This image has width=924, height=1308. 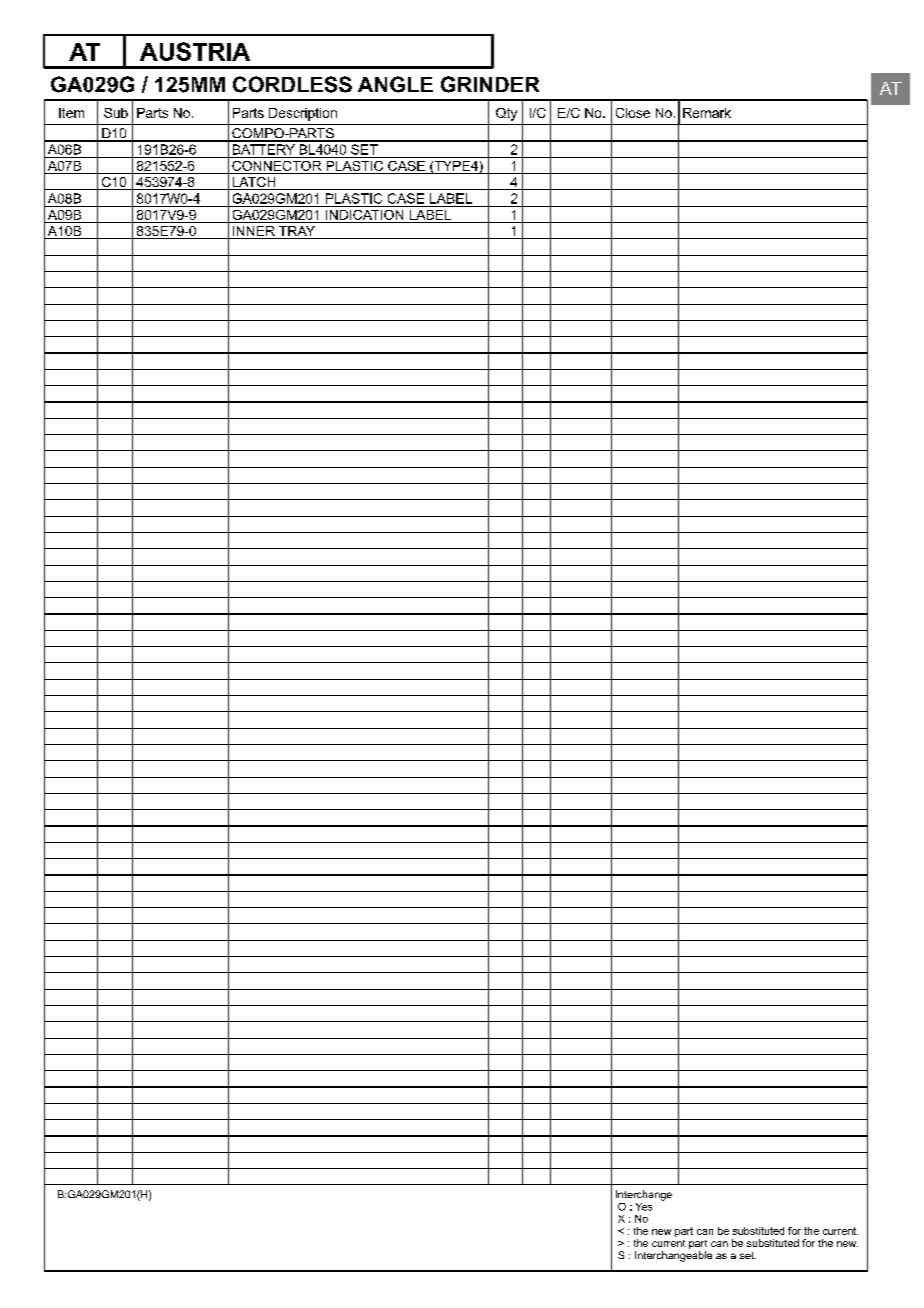 I want to click on ANGLE, so click(x=395, y=84).
